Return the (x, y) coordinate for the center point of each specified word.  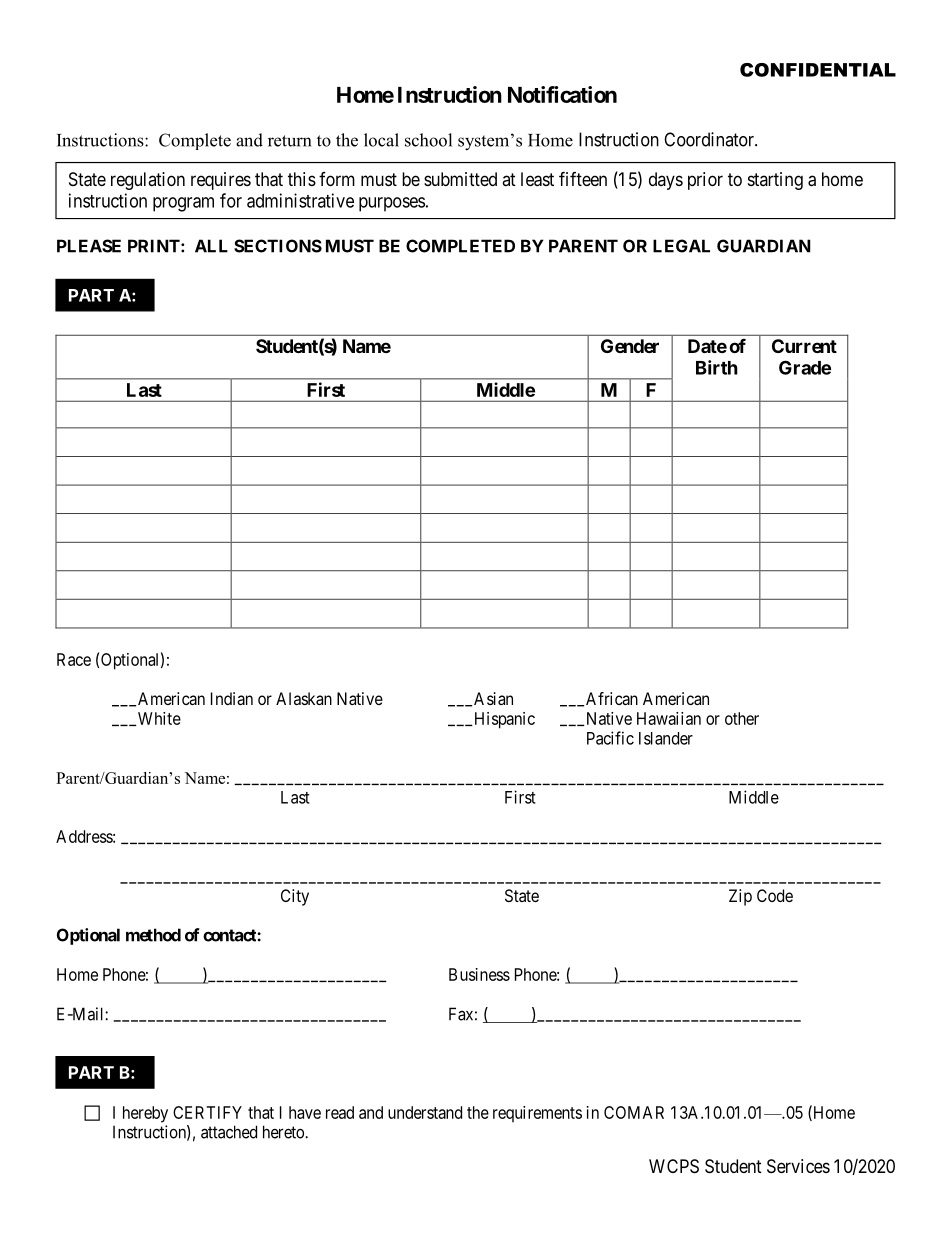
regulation (148, 181)
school (428, 140)
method (153, 935)
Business (479, 974)
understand (425, 1112)
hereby (145, 1114)
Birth (717, 367)
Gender (630, 346)
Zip (740, 897)
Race (74, 659)
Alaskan (304, 698)
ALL (211, 246)
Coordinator (710, 139)
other (742, 718)
